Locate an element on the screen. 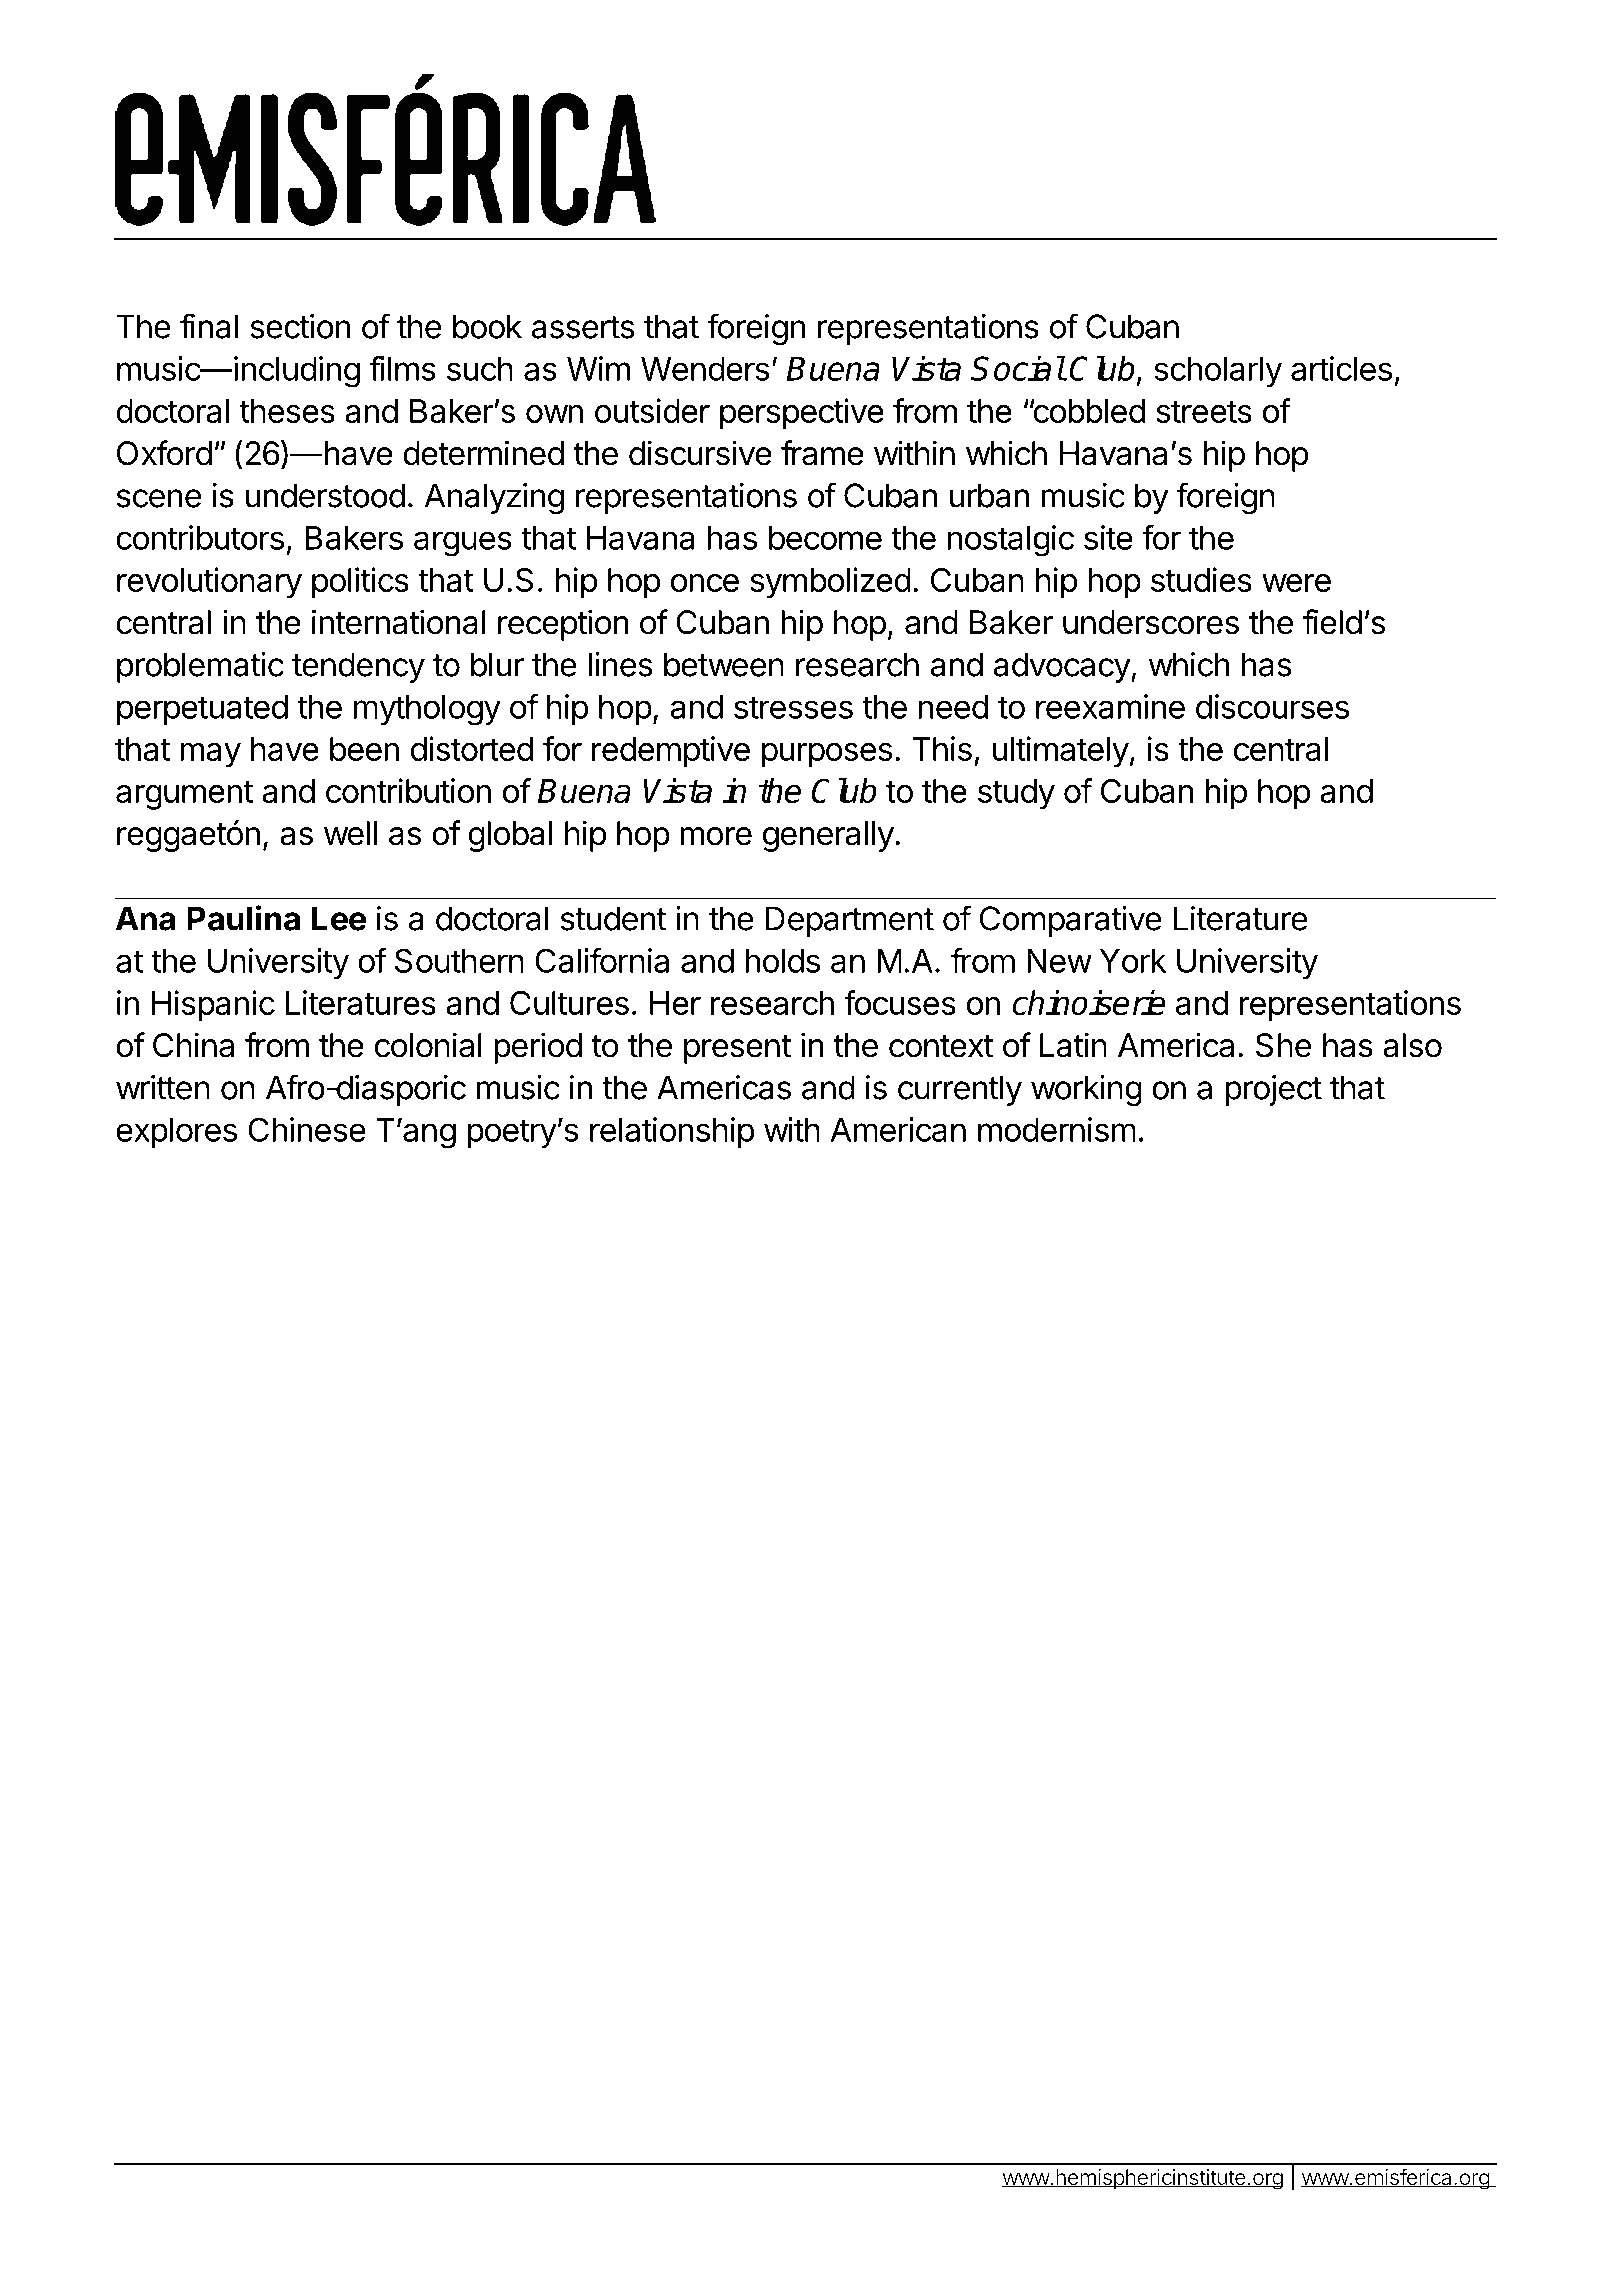 Image resolution: width=1611 pixels, height=2279 pixels. relationship is located at coordinates (672, 1132).
